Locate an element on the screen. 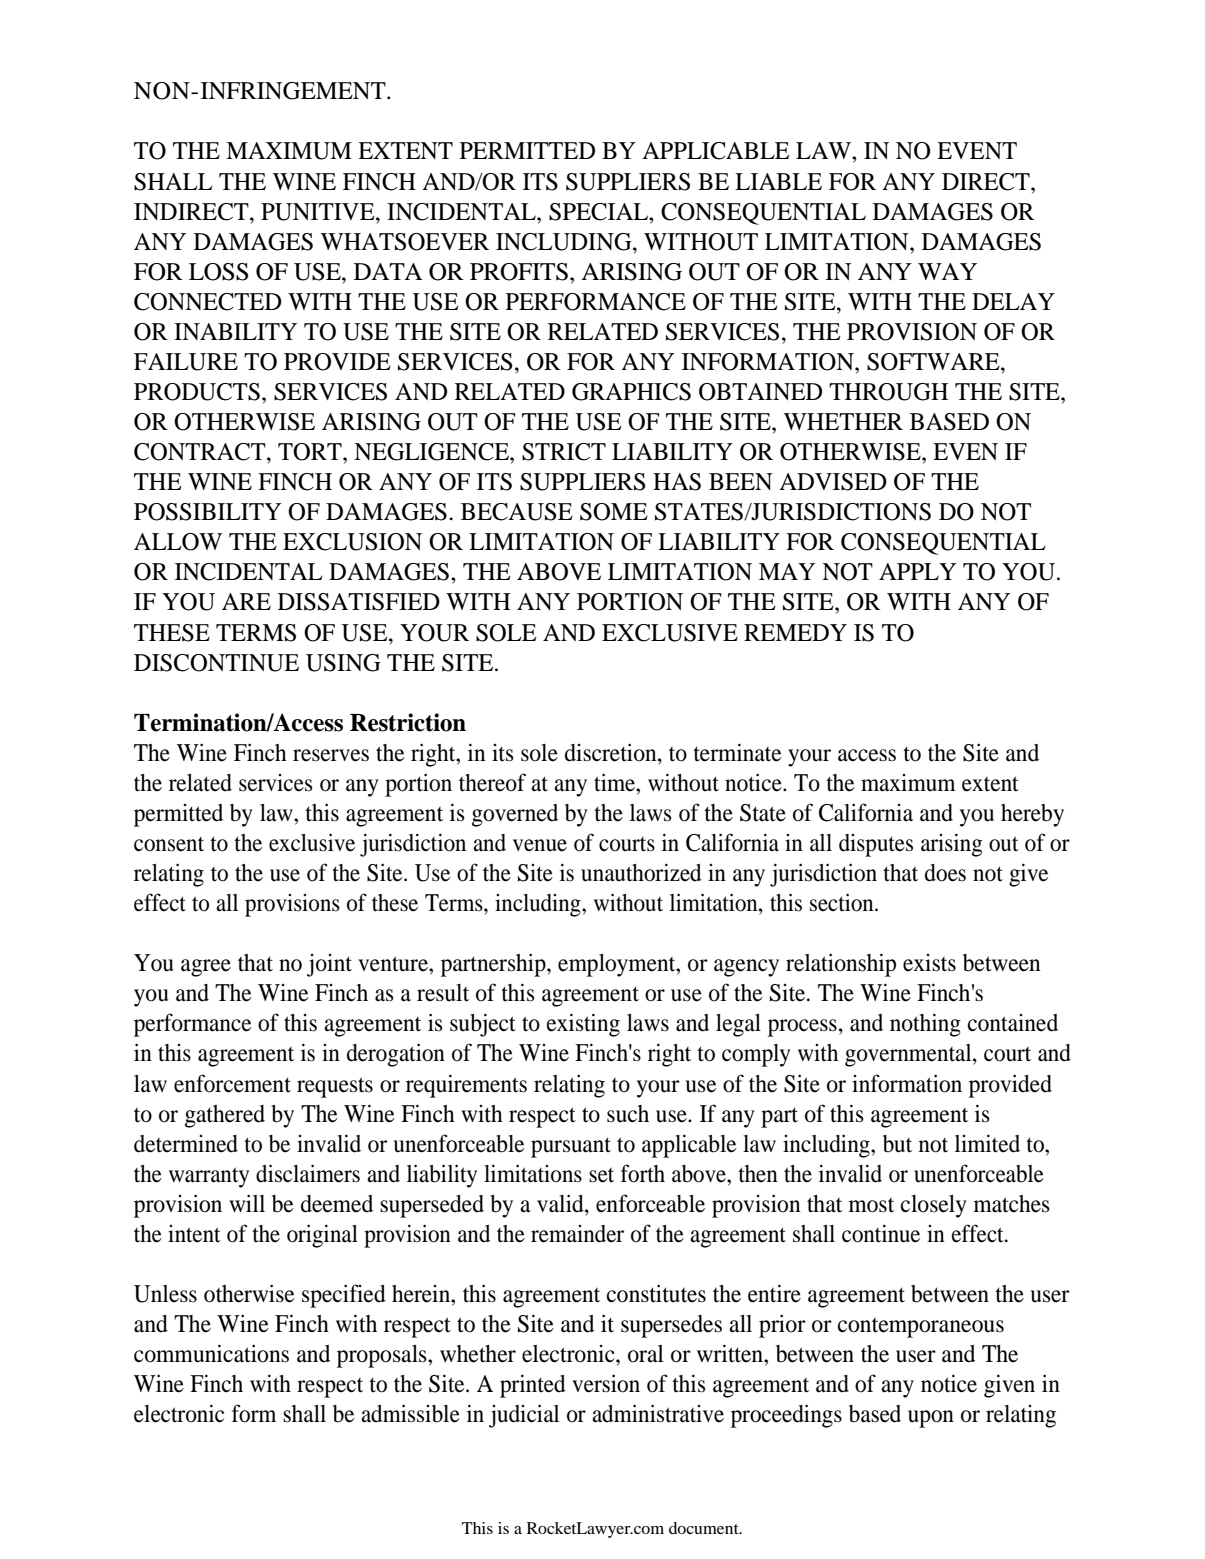 The image size is (1205, 1559). SOME is located at coordinates (614, 512).
